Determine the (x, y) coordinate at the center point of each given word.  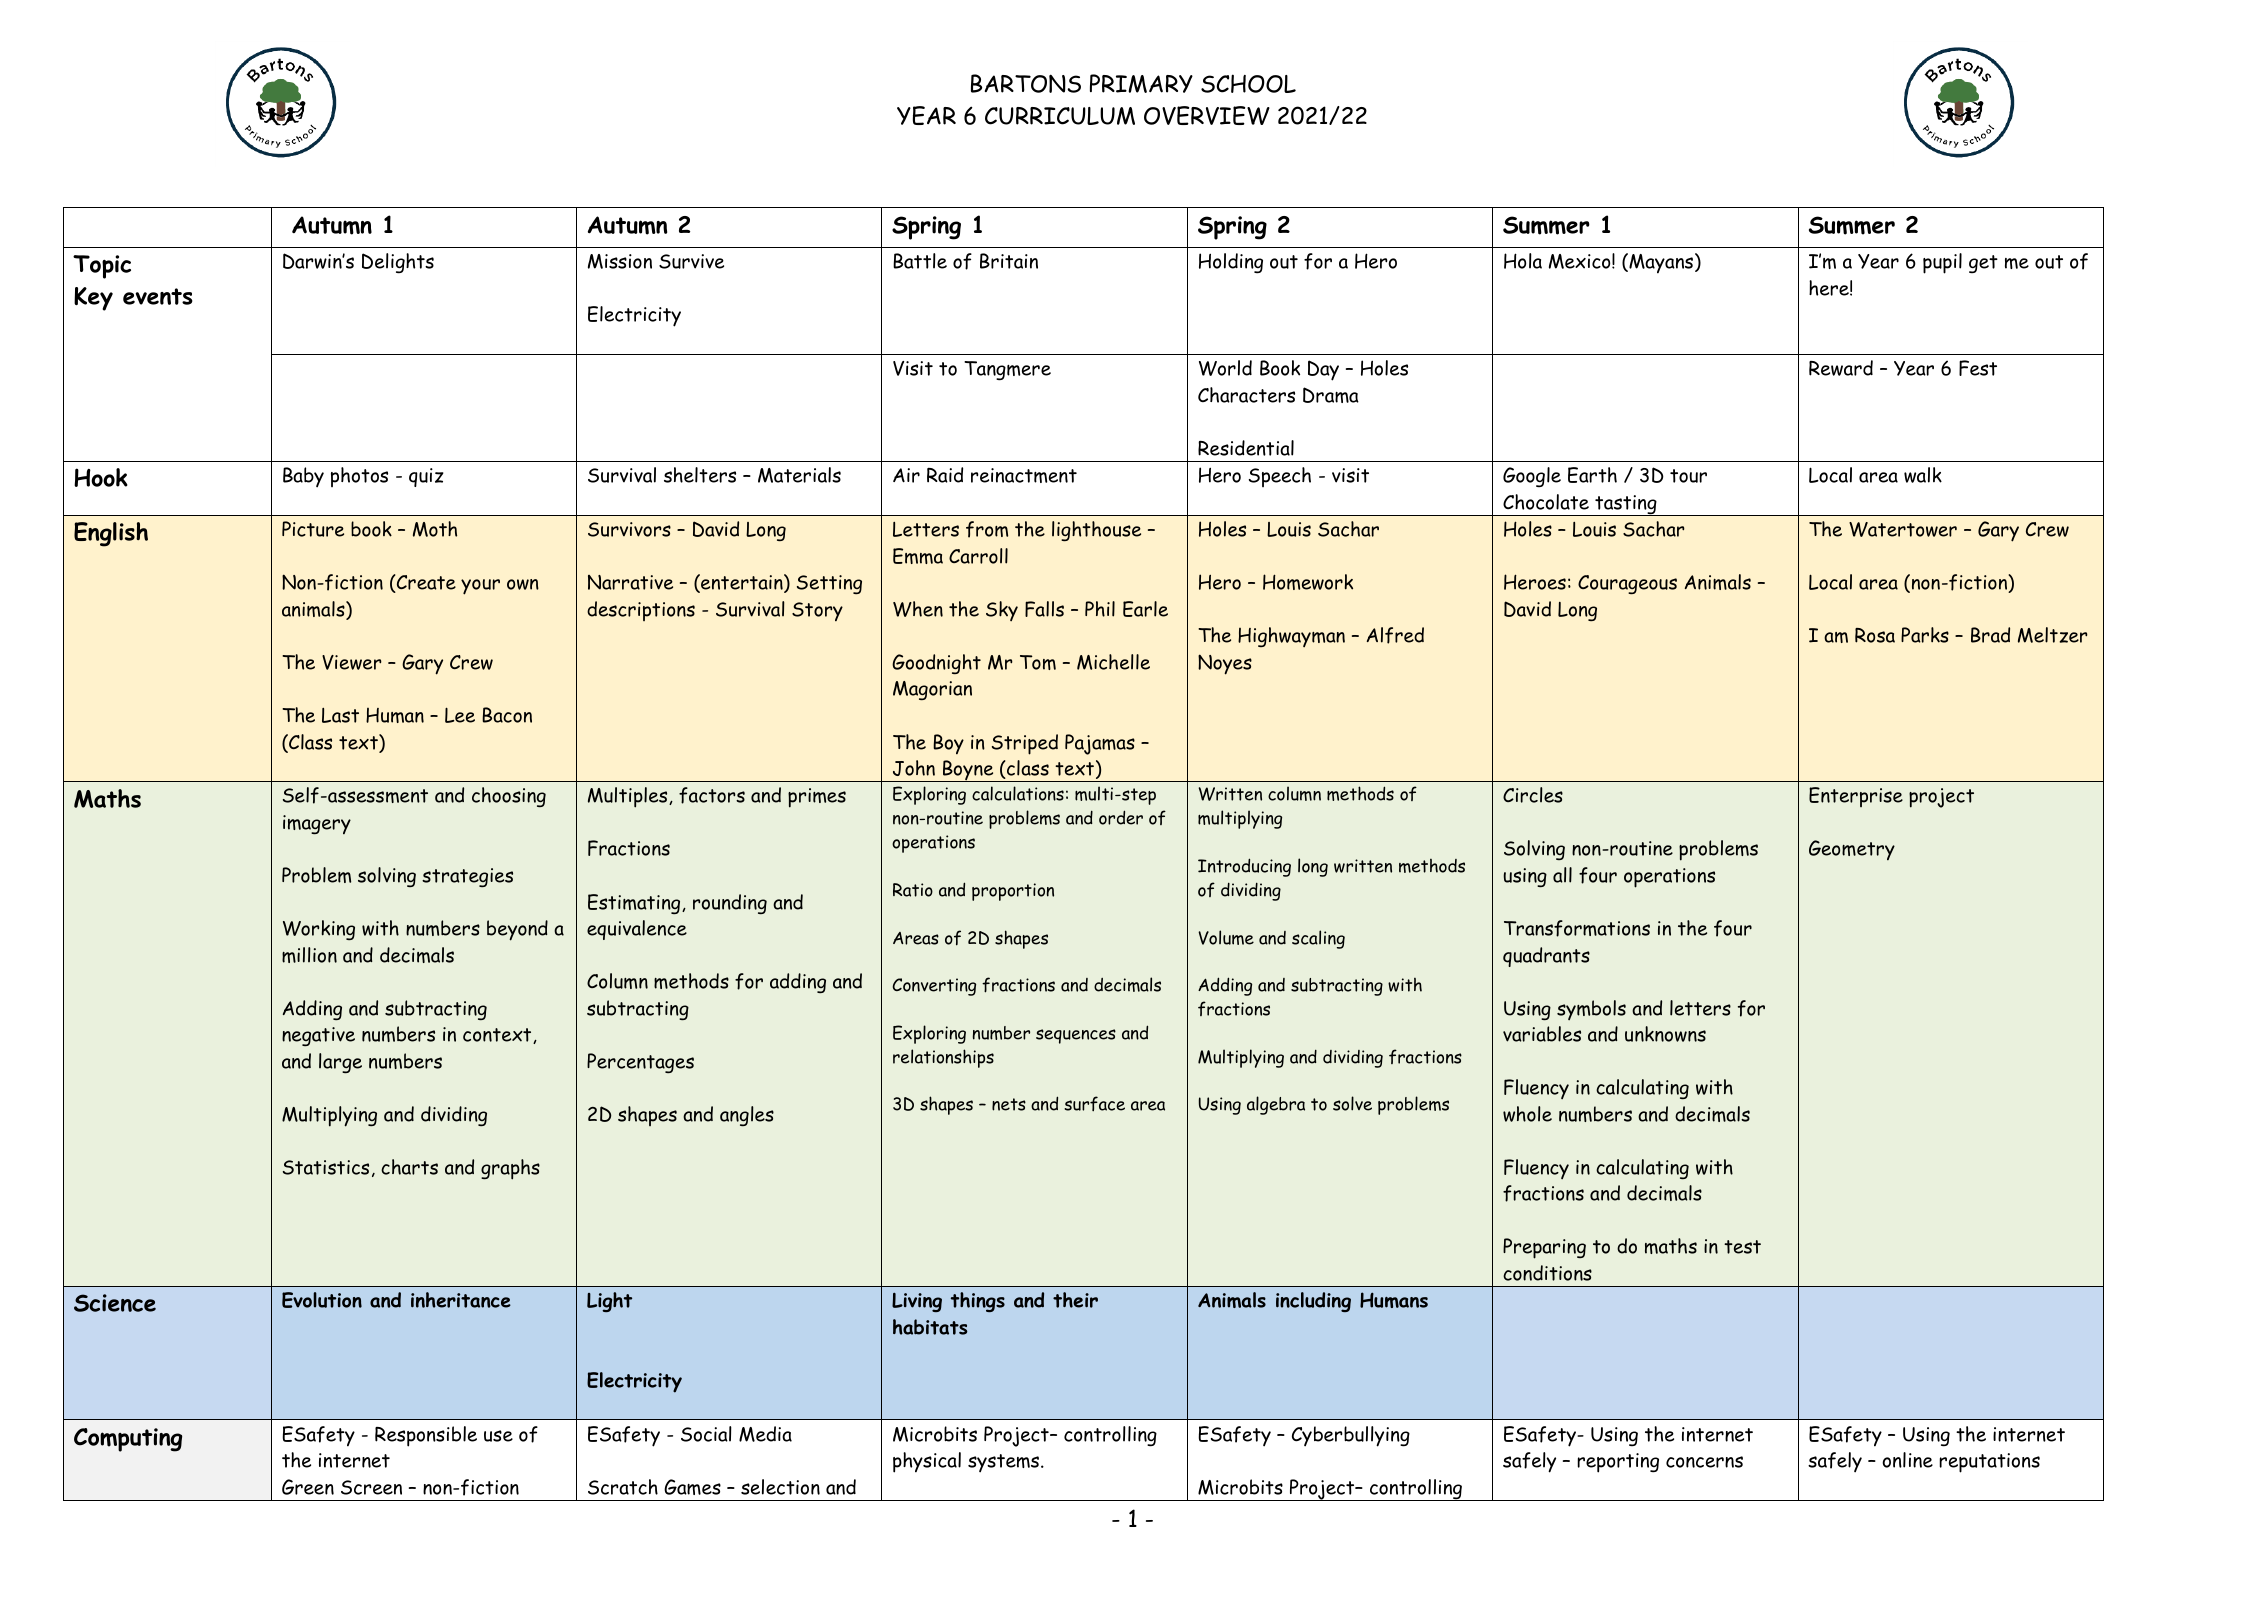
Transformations (1577, 928)
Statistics (326, 1167)
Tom (1038, 662)
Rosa (1875, 635)
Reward (1841, 368)
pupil (1942, 263)
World (1225, 368)
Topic (102, 267)
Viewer (352, 662)
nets (1009, 1104)
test (1742, 1247)
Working (319, 930)
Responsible (426, 1436)
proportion (1013, 892)
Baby (303, 477)
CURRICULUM (1060, 116)
